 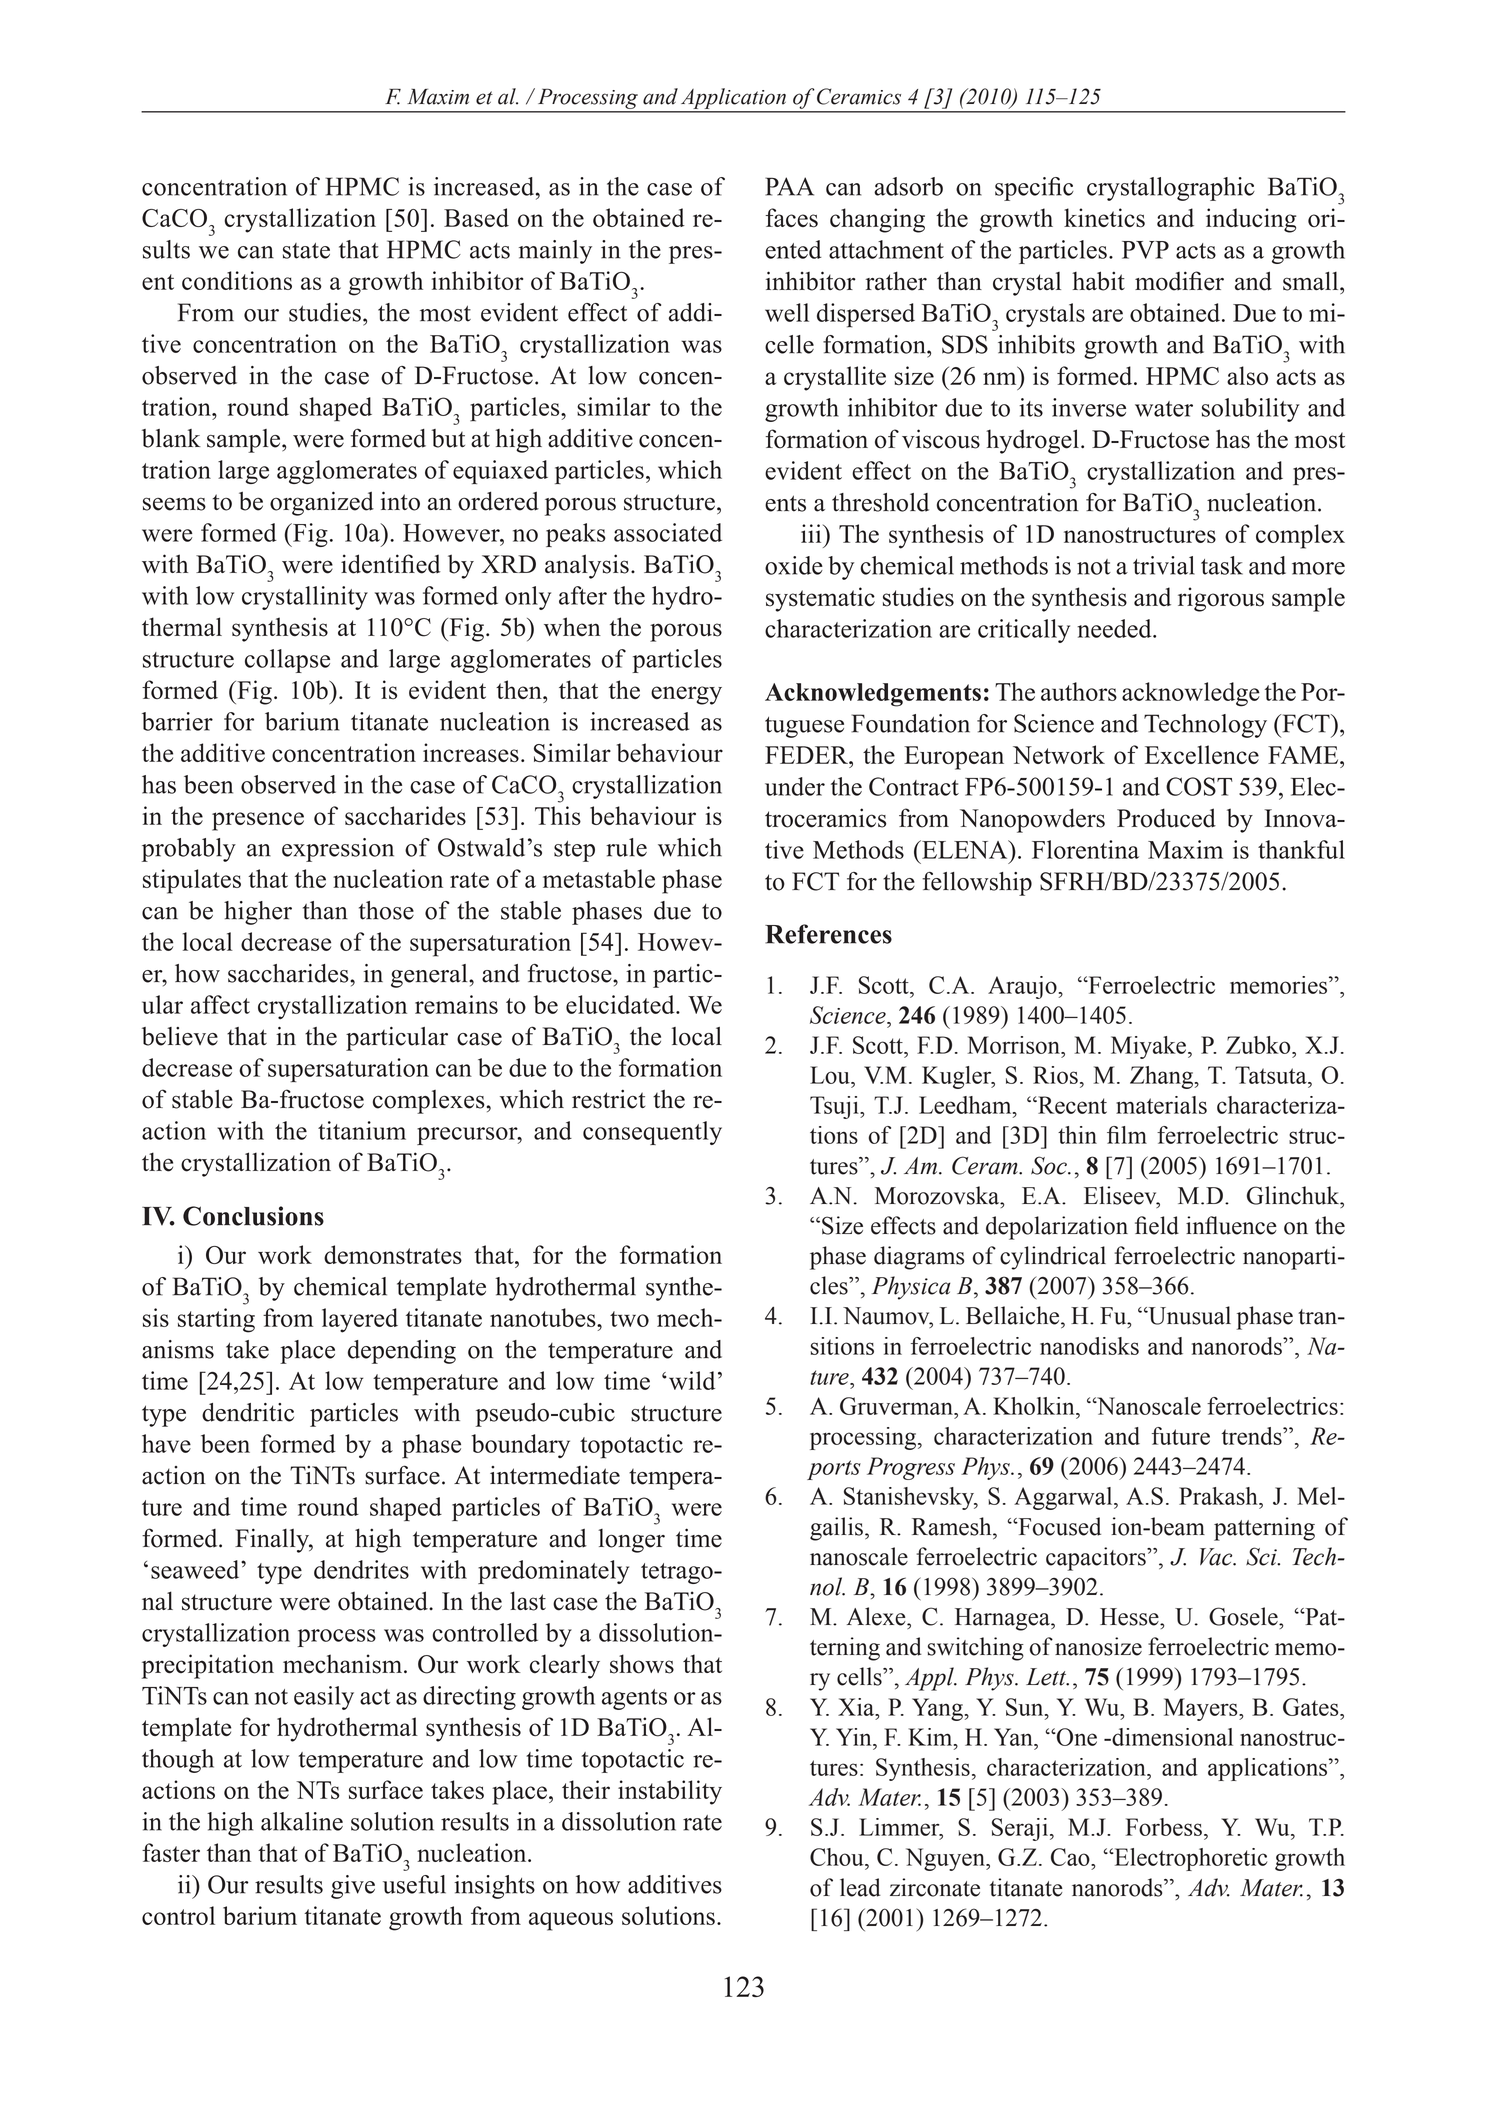 I want to click on give, so click(x=353, y=1887).
